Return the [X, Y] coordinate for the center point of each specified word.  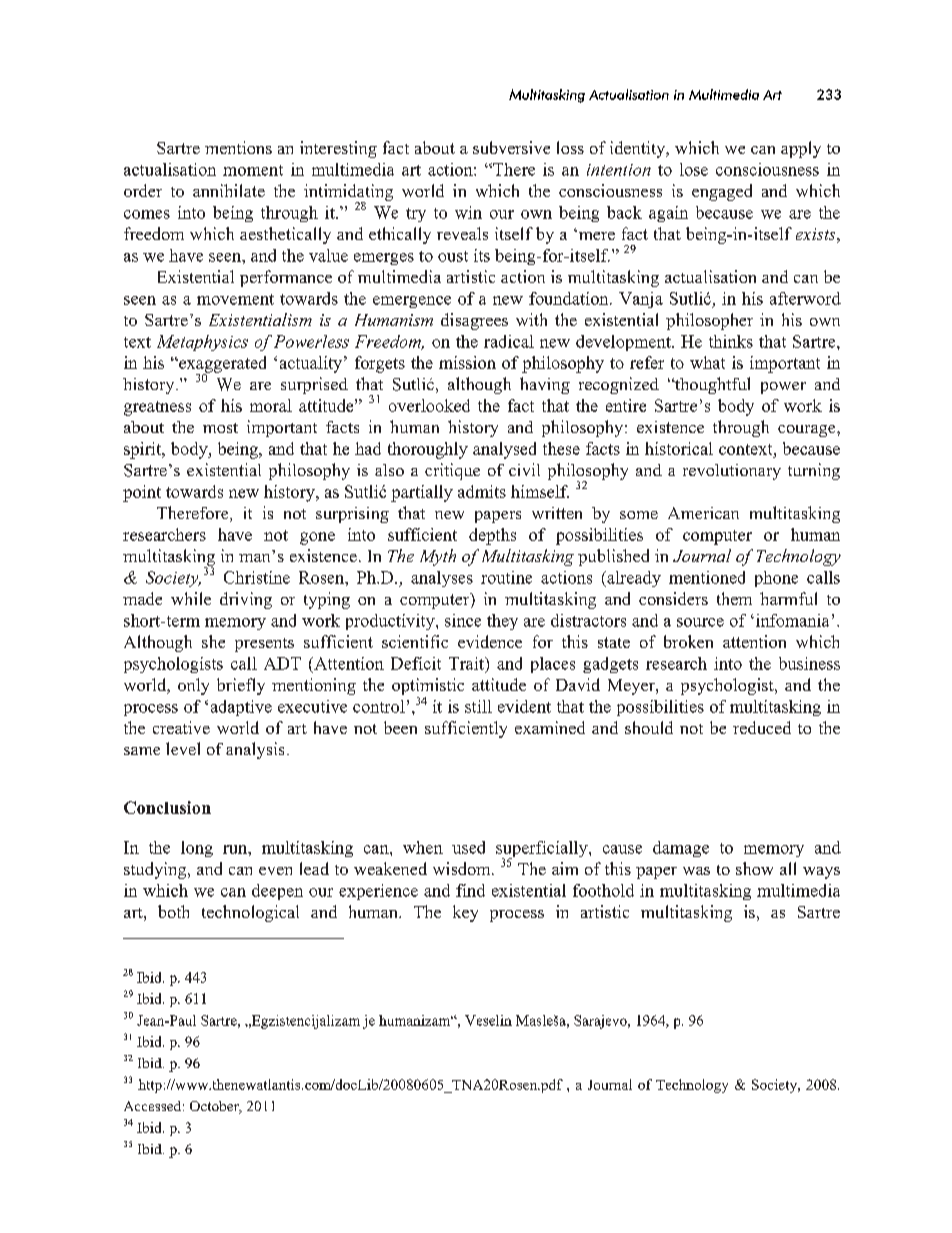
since [463, 620]
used [468, 847]
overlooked [429, 405]
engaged [722, 192]
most [220, 428]
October [215, 1107]
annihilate [229, 190]
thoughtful [711, 385]
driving [246, 600]
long [197, 849]
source [700, 622]
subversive [511, 147]
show [754, 868]
